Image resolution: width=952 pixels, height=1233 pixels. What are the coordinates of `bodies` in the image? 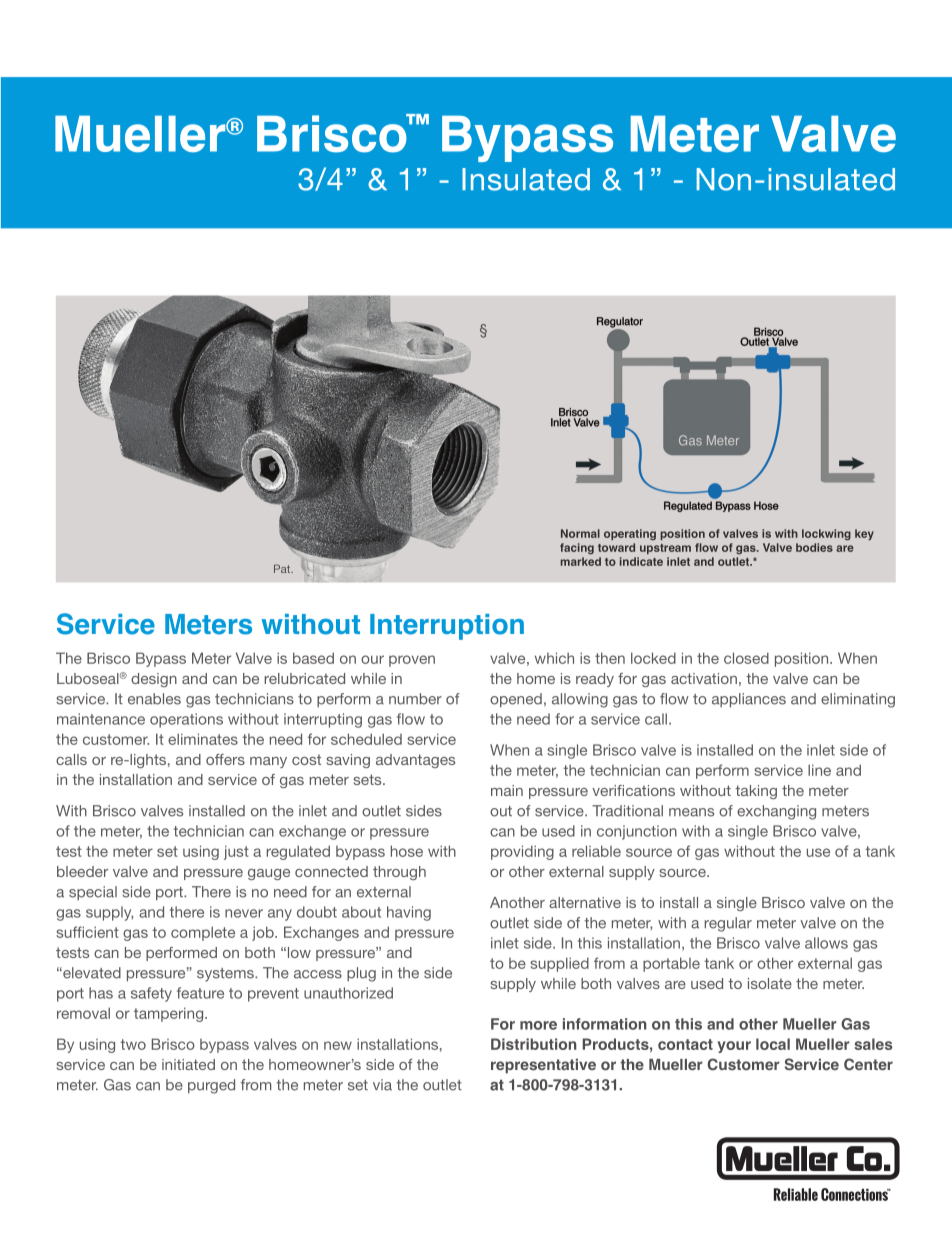 It's located at (814, 547).
